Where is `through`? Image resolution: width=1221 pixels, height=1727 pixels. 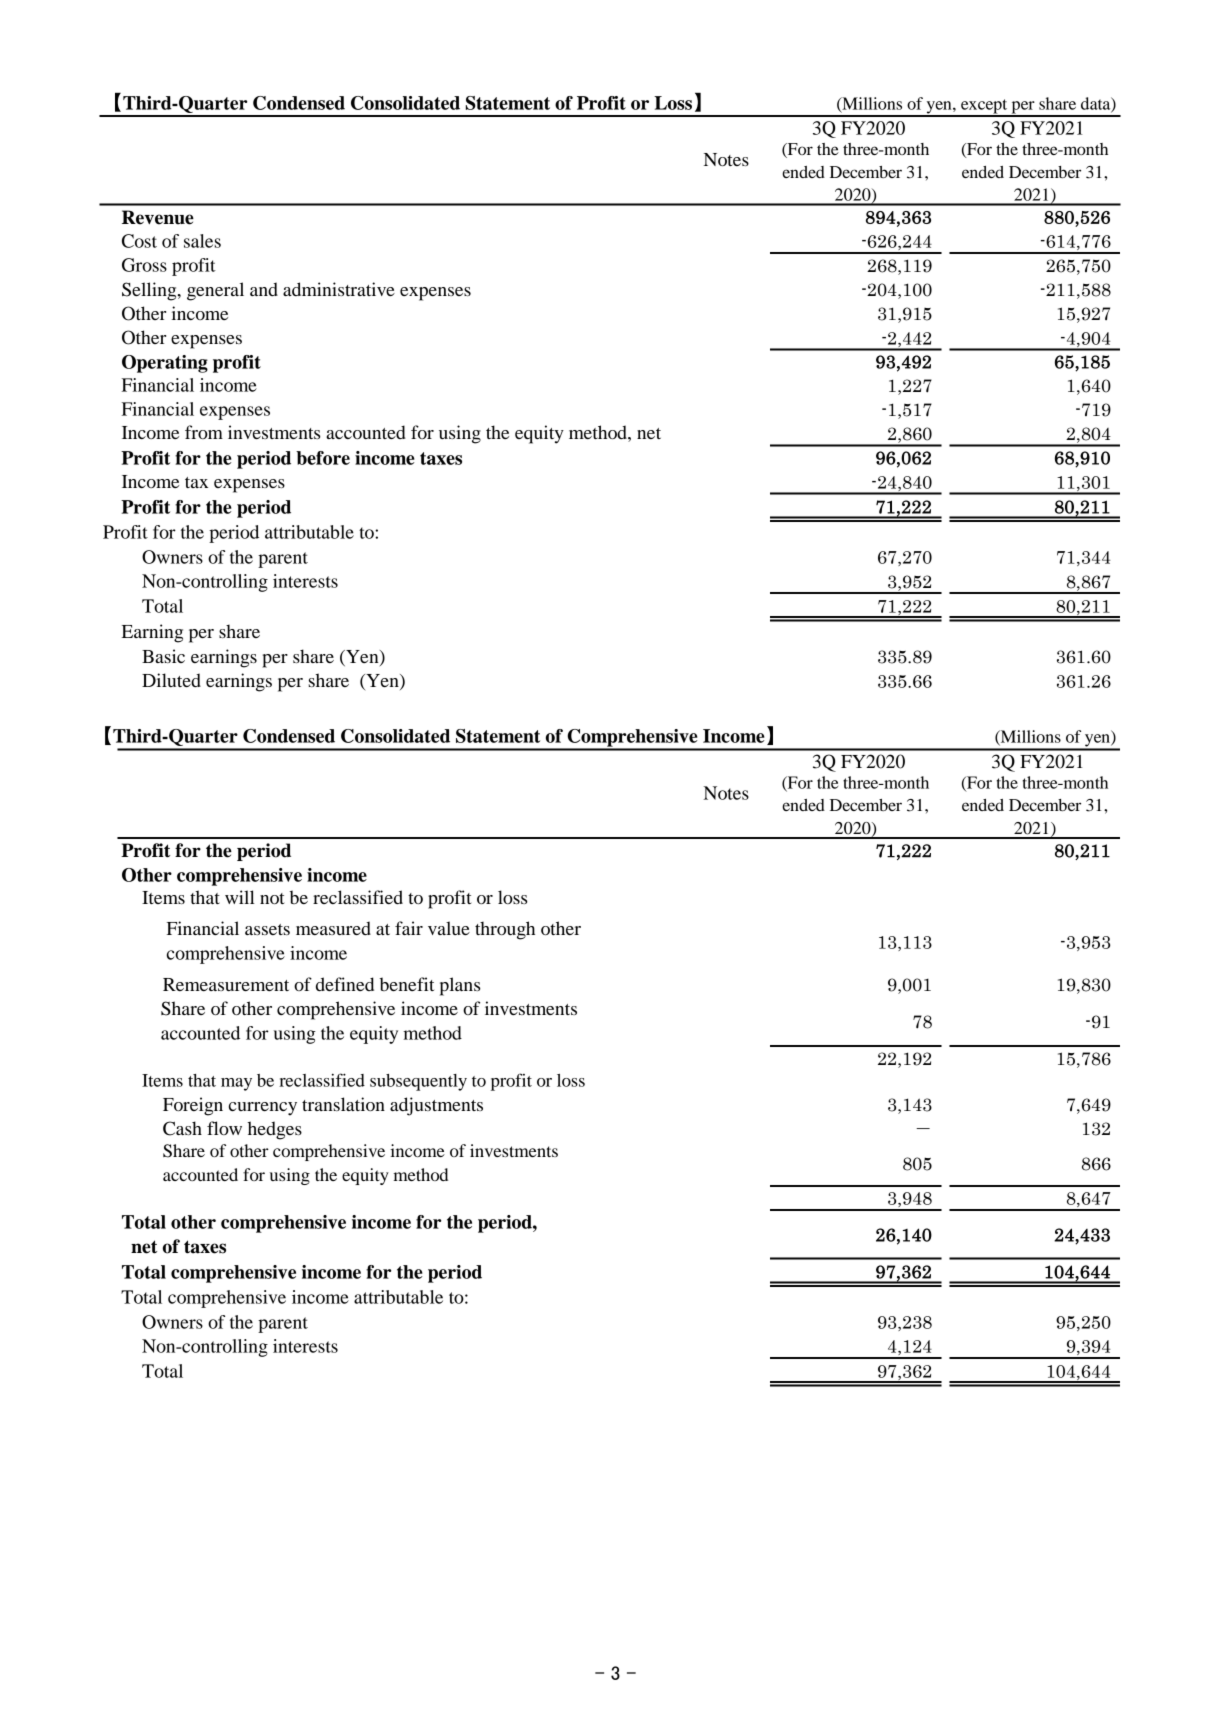
through is located at coordinates (505, 930).
